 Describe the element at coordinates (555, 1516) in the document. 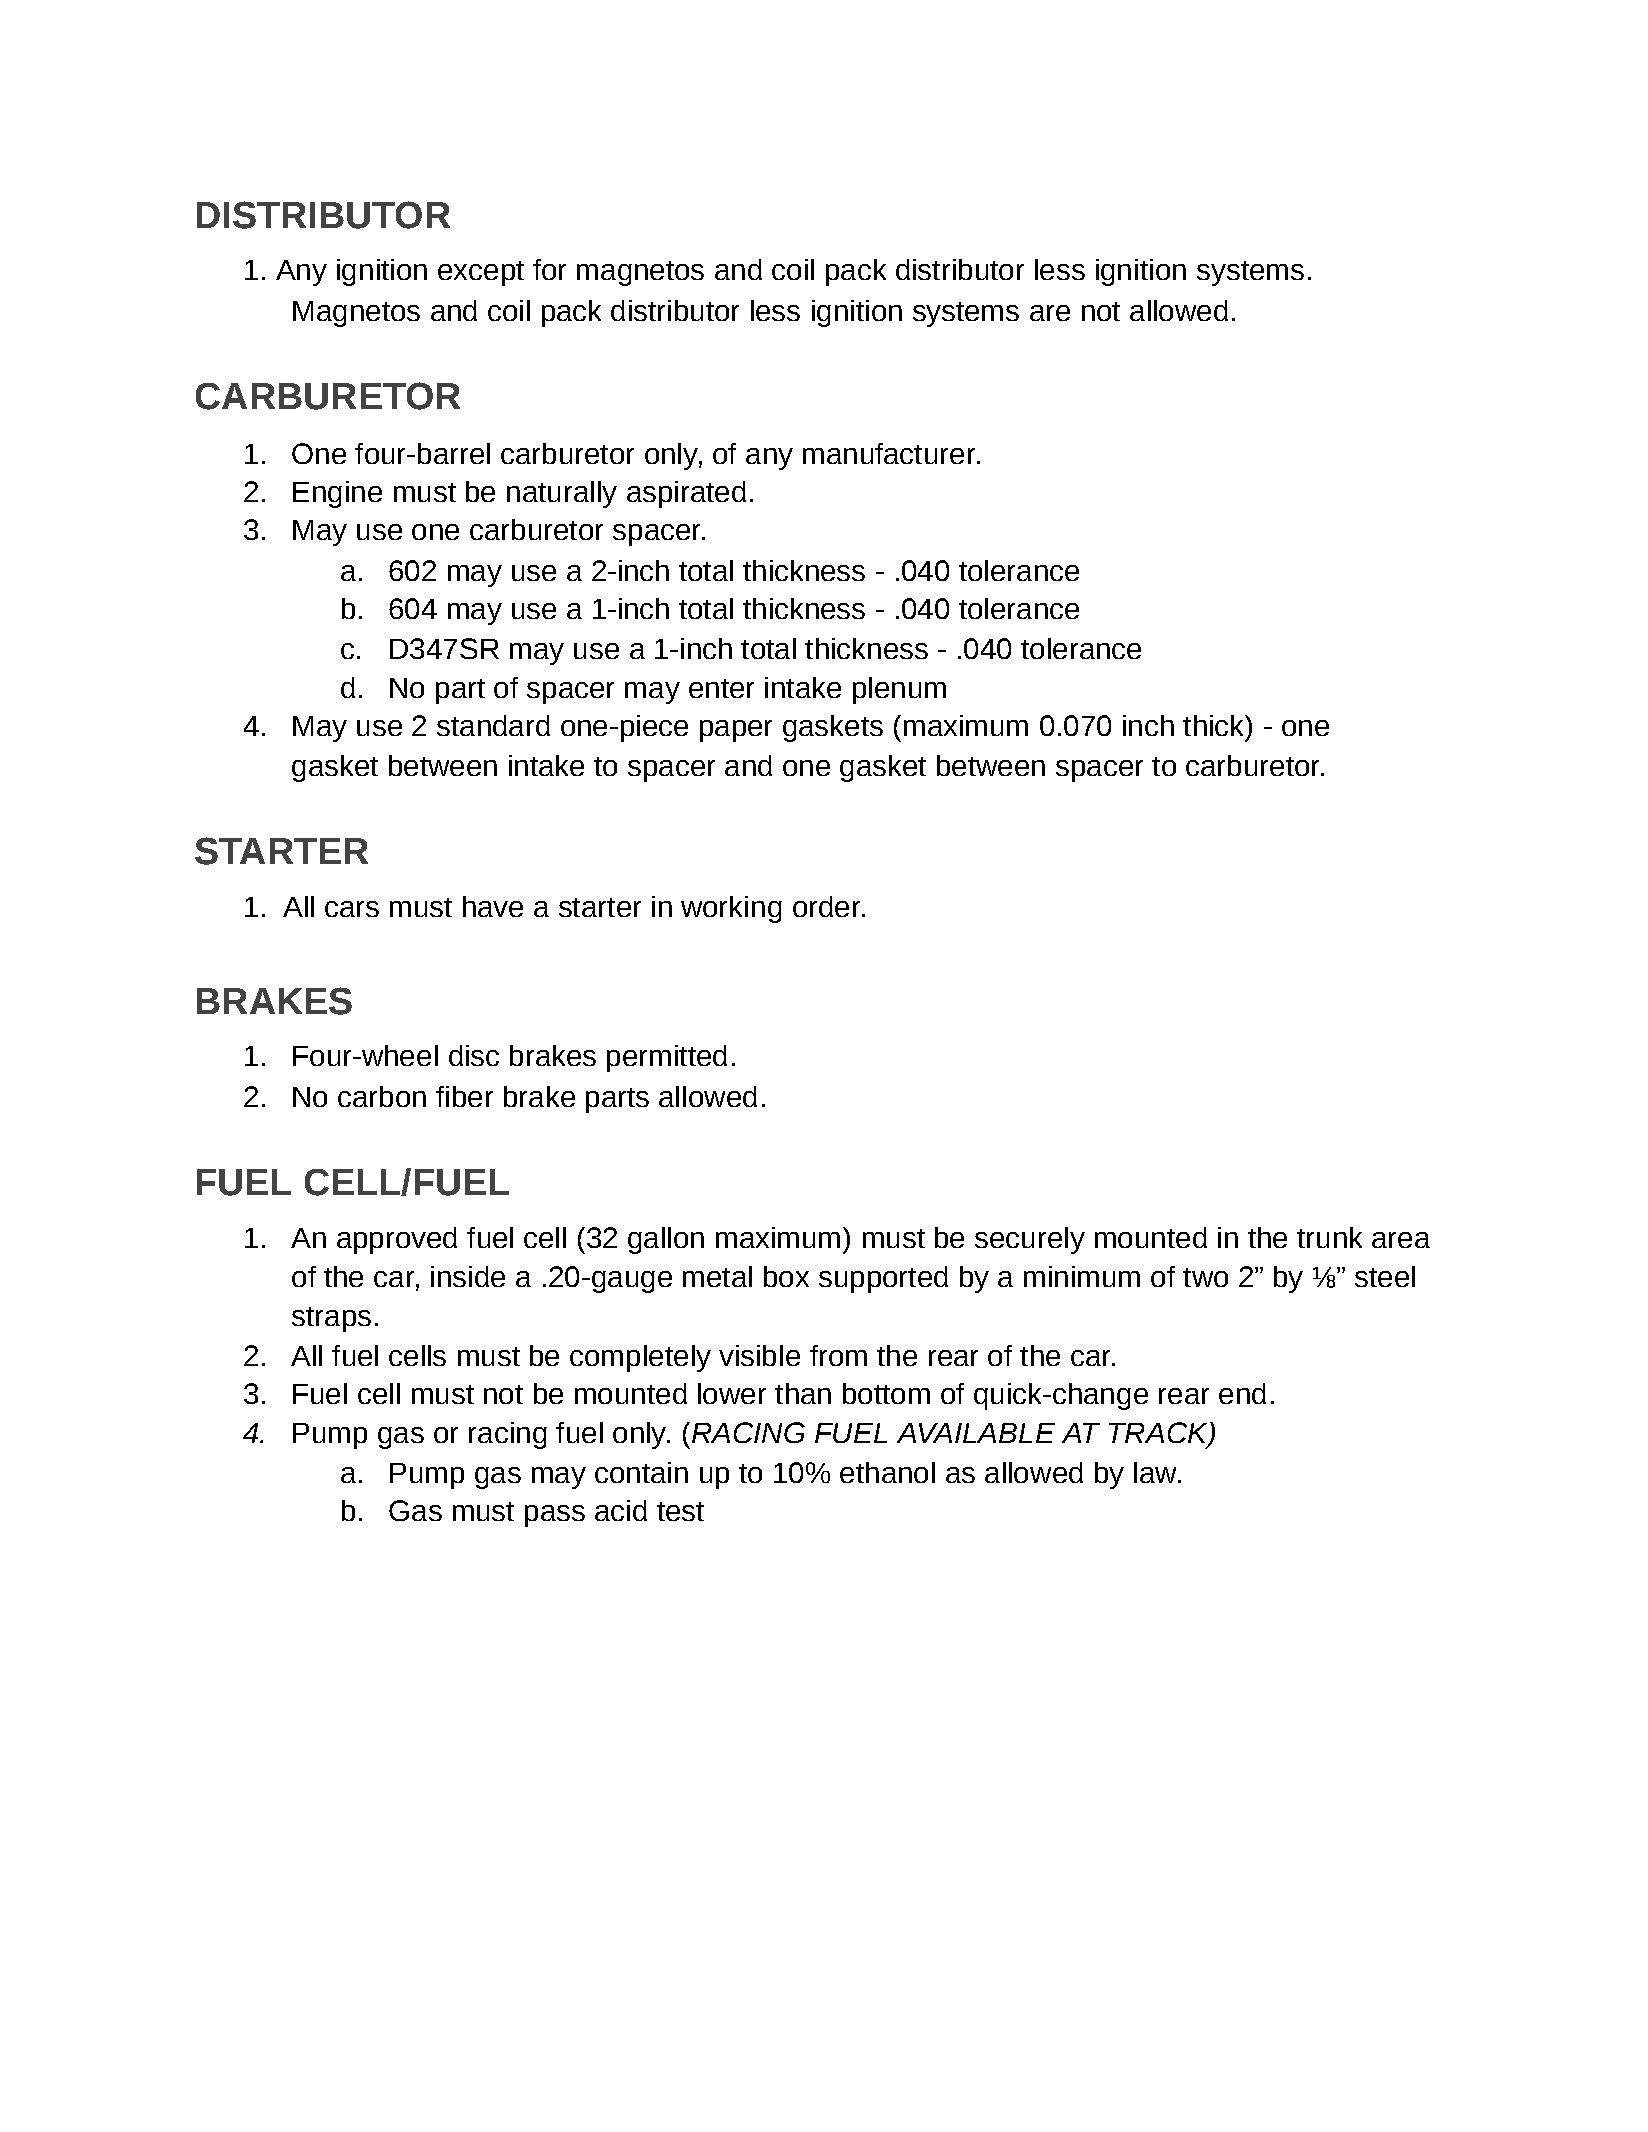

I see `pass` at that location.
